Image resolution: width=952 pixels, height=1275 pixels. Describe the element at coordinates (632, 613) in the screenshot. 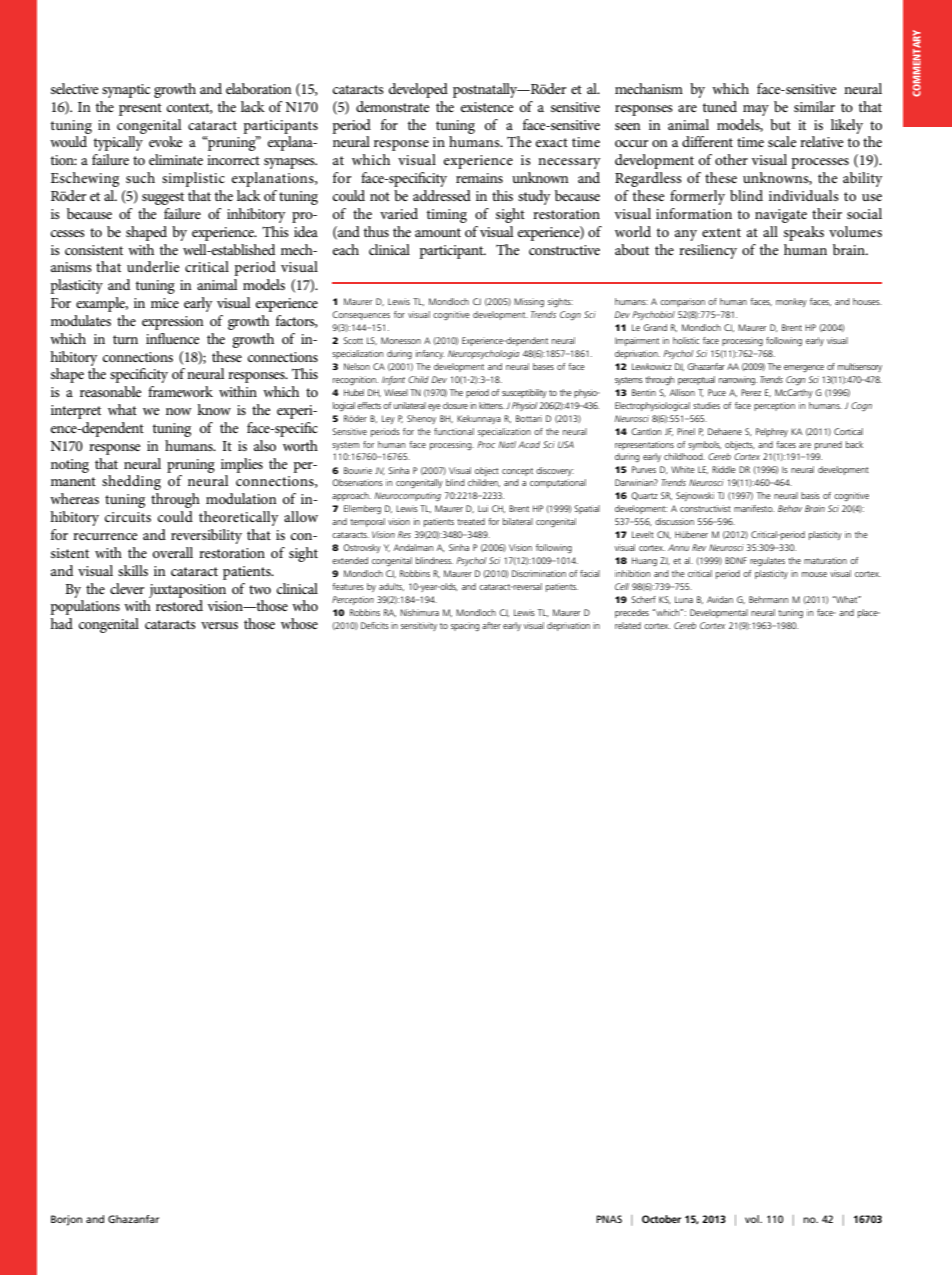

I see `precedes` at that location.
